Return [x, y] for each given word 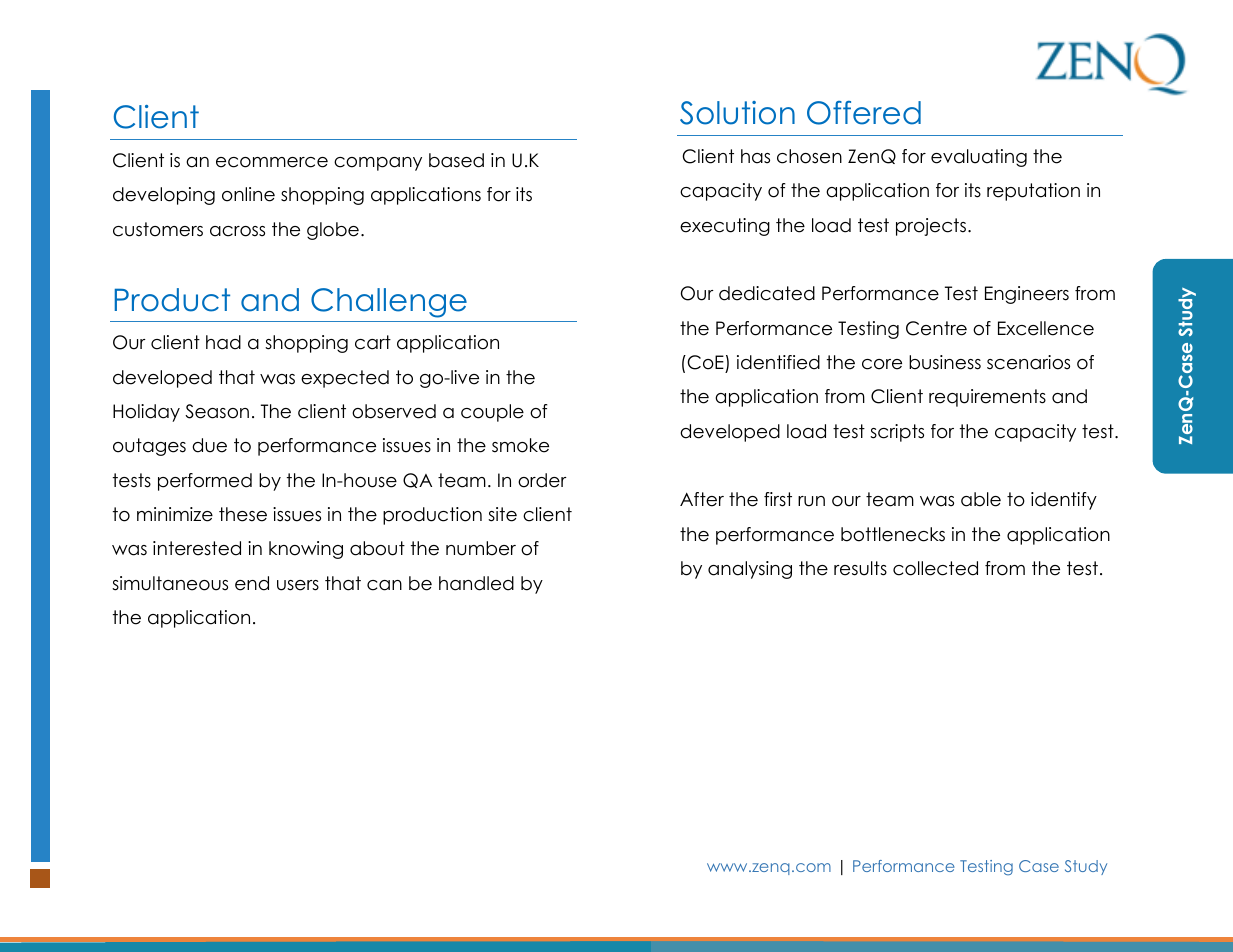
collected [935, 568]
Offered [864, 113]
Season [217, 411]
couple [492, 413]
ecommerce [272, 162]
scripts [897, 433]
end [252, 583]
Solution [737, 113]
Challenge [389, 303]
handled [476, 583]
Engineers [1027, 295]
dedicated [767, 293]
